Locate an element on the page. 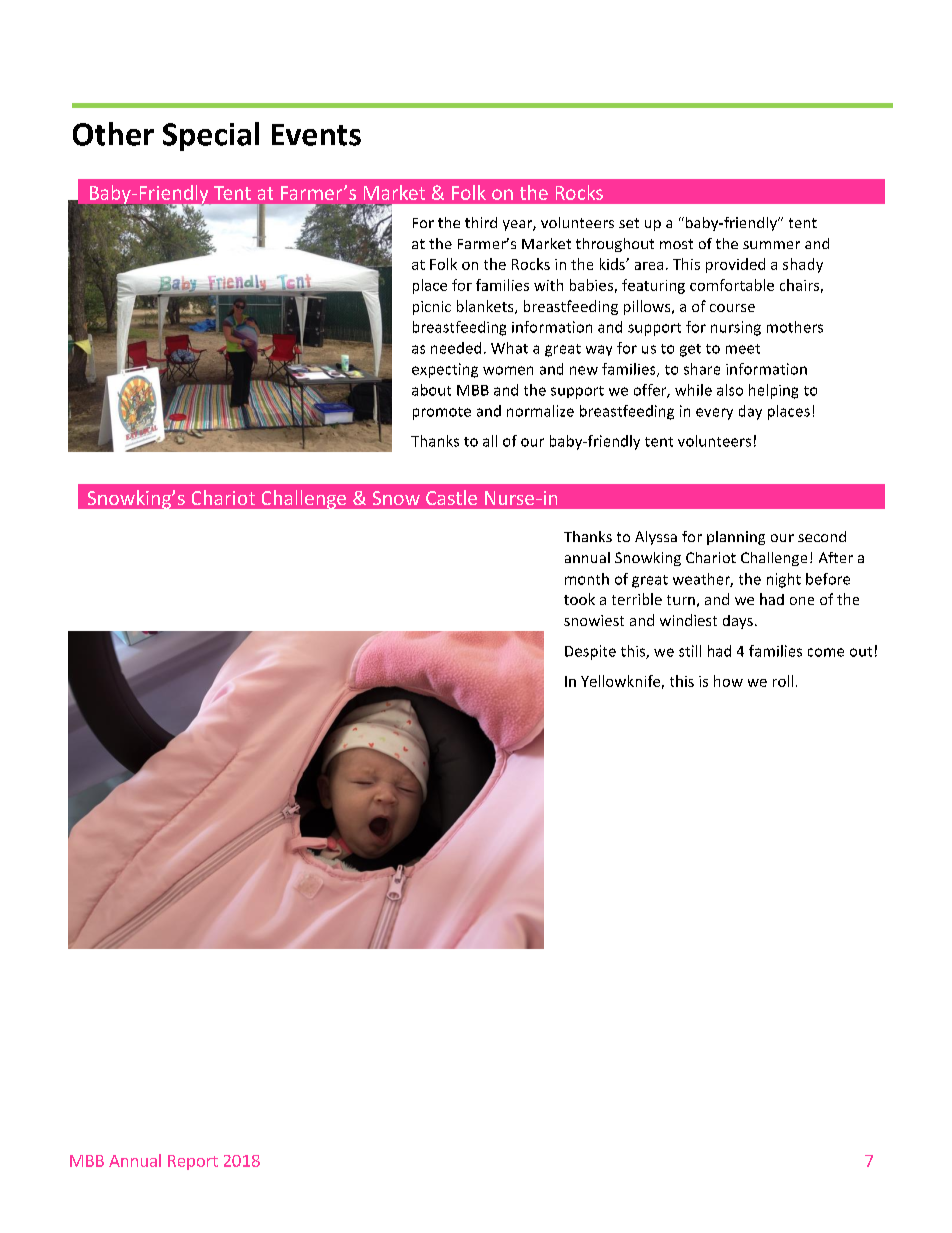 This image has width=952, height=1233. took is located at coordinates (579, 599).
